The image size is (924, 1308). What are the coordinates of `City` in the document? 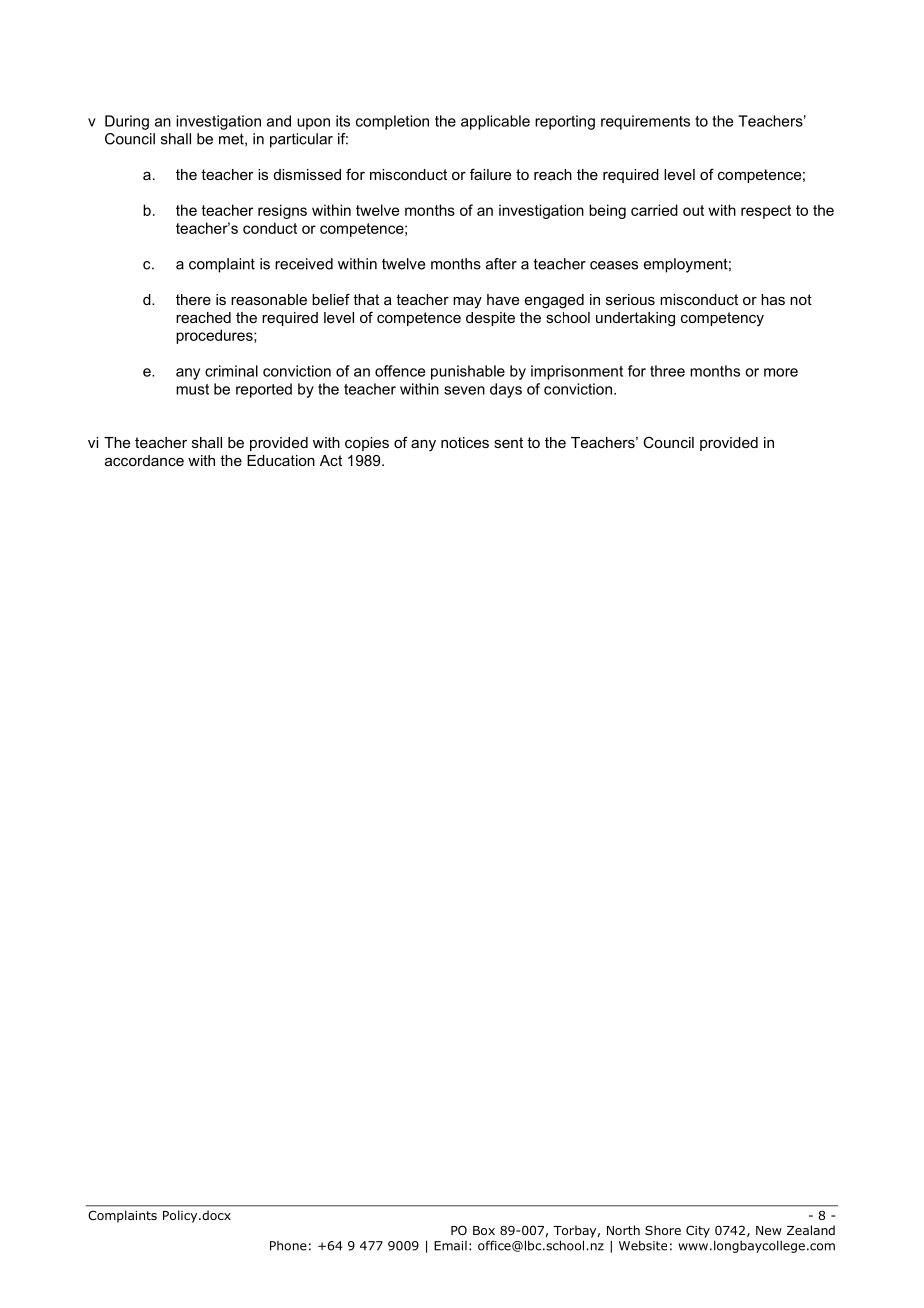 It's located at (698, 1231).
